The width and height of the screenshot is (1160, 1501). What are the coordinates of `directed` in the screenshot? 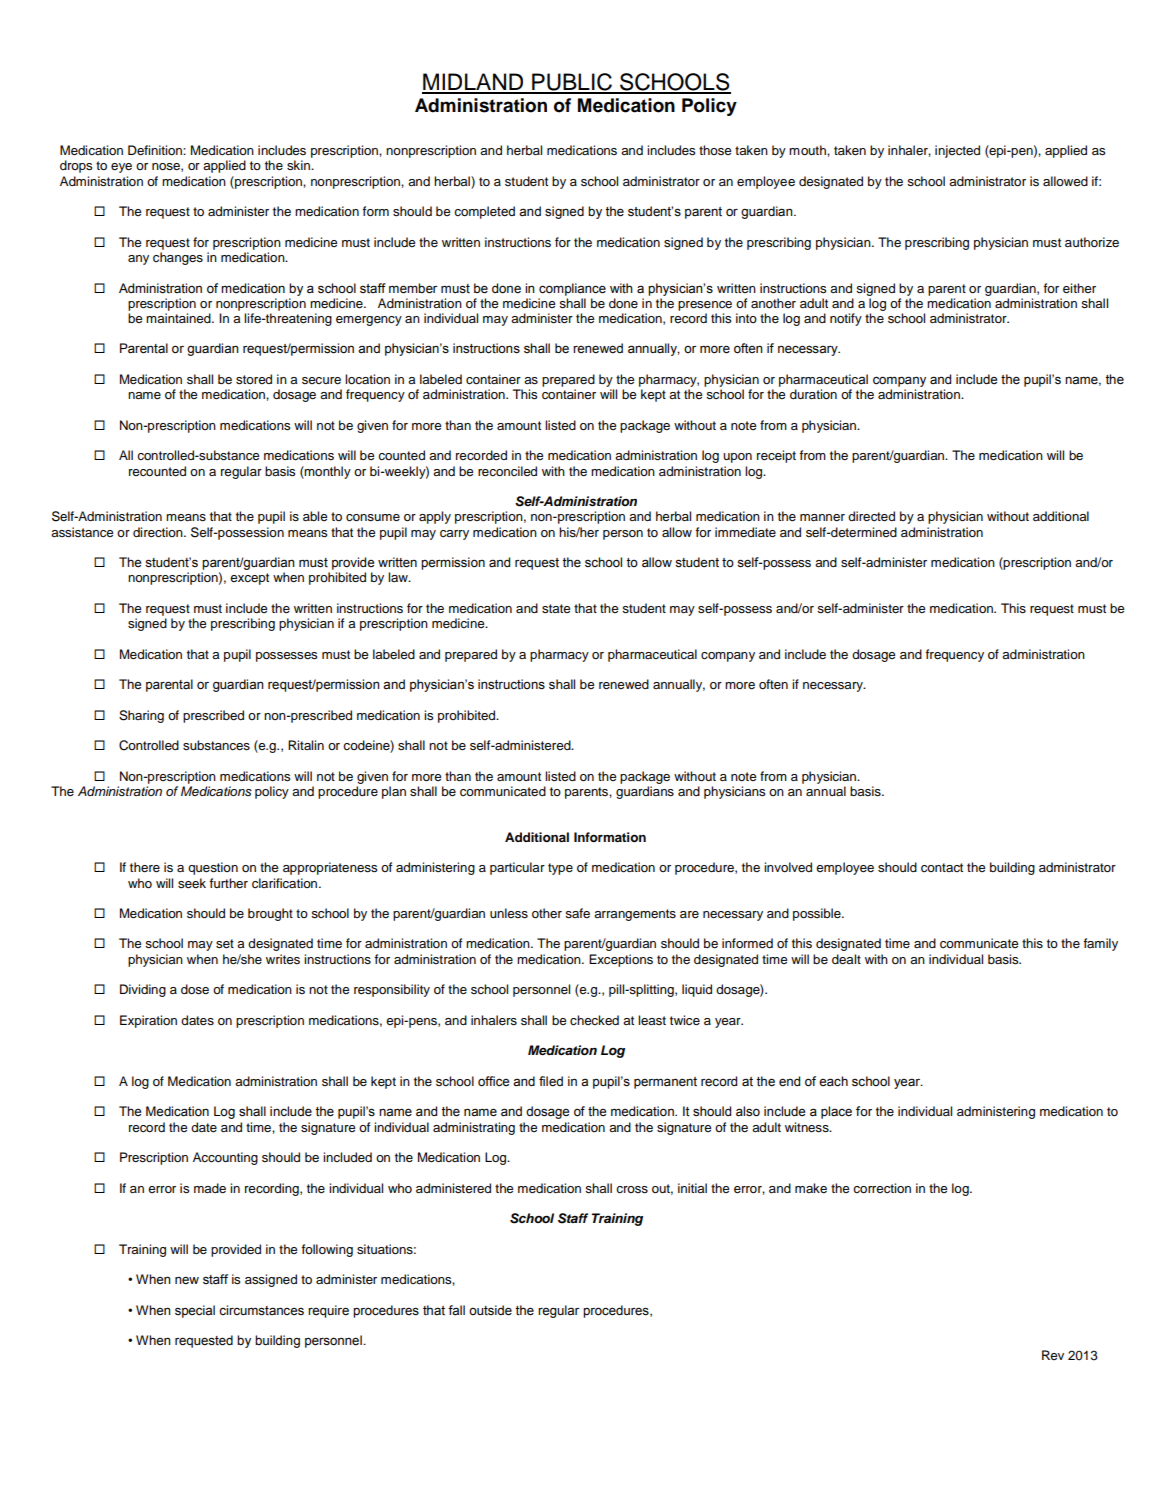 It's located at (871, 516).
